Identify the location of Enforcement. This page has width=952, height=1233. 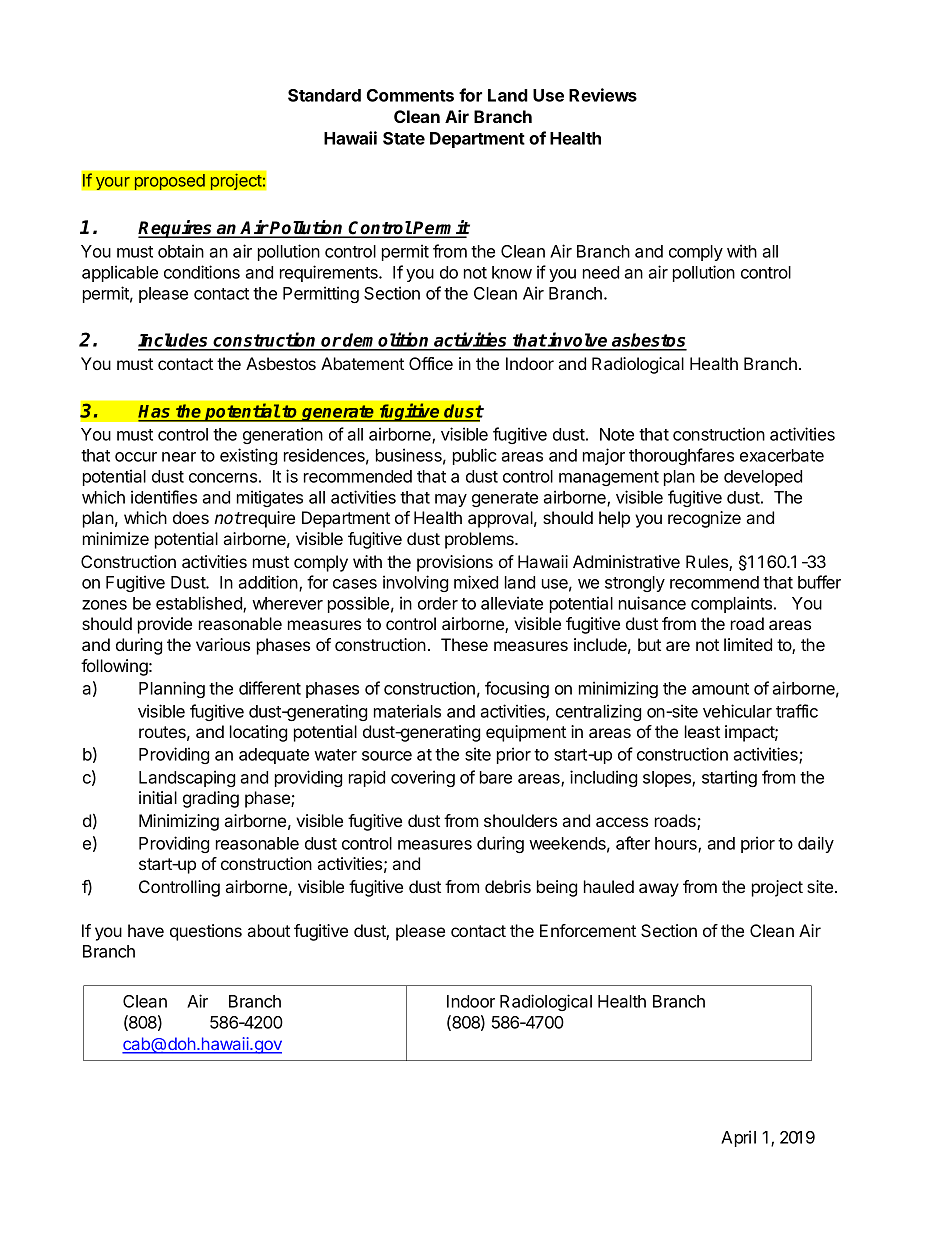
(588, 930).
